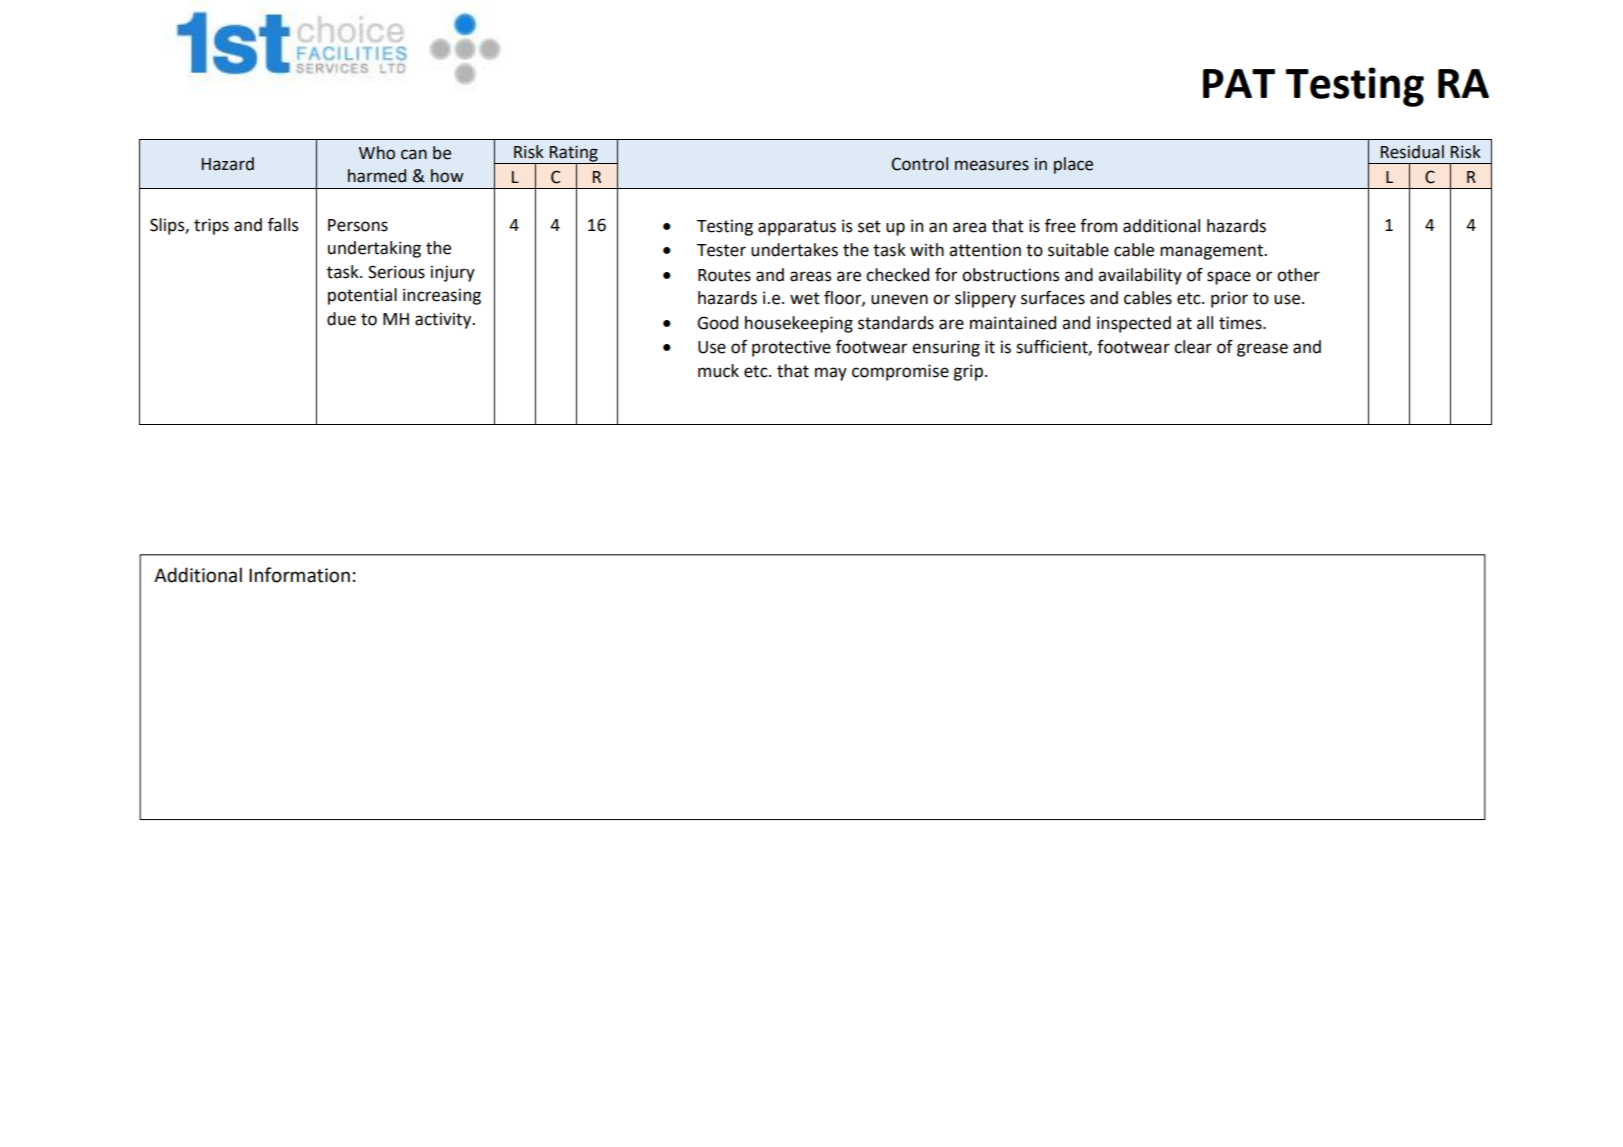  Describe the element at coordinates (718, 371) in the screenshot. I see `muck` at that location.
